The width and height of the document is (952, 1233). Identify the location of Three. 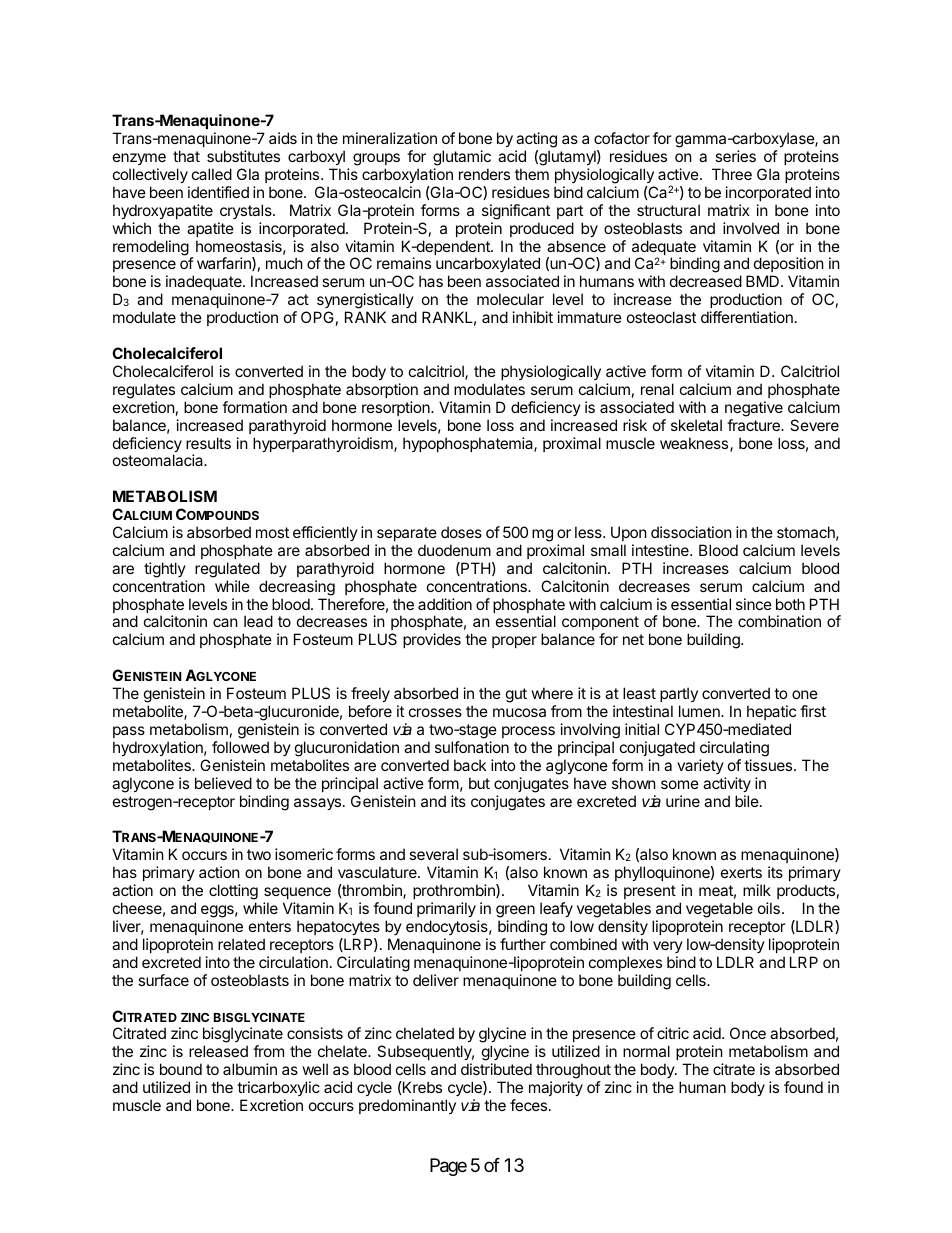
(732, 174).
